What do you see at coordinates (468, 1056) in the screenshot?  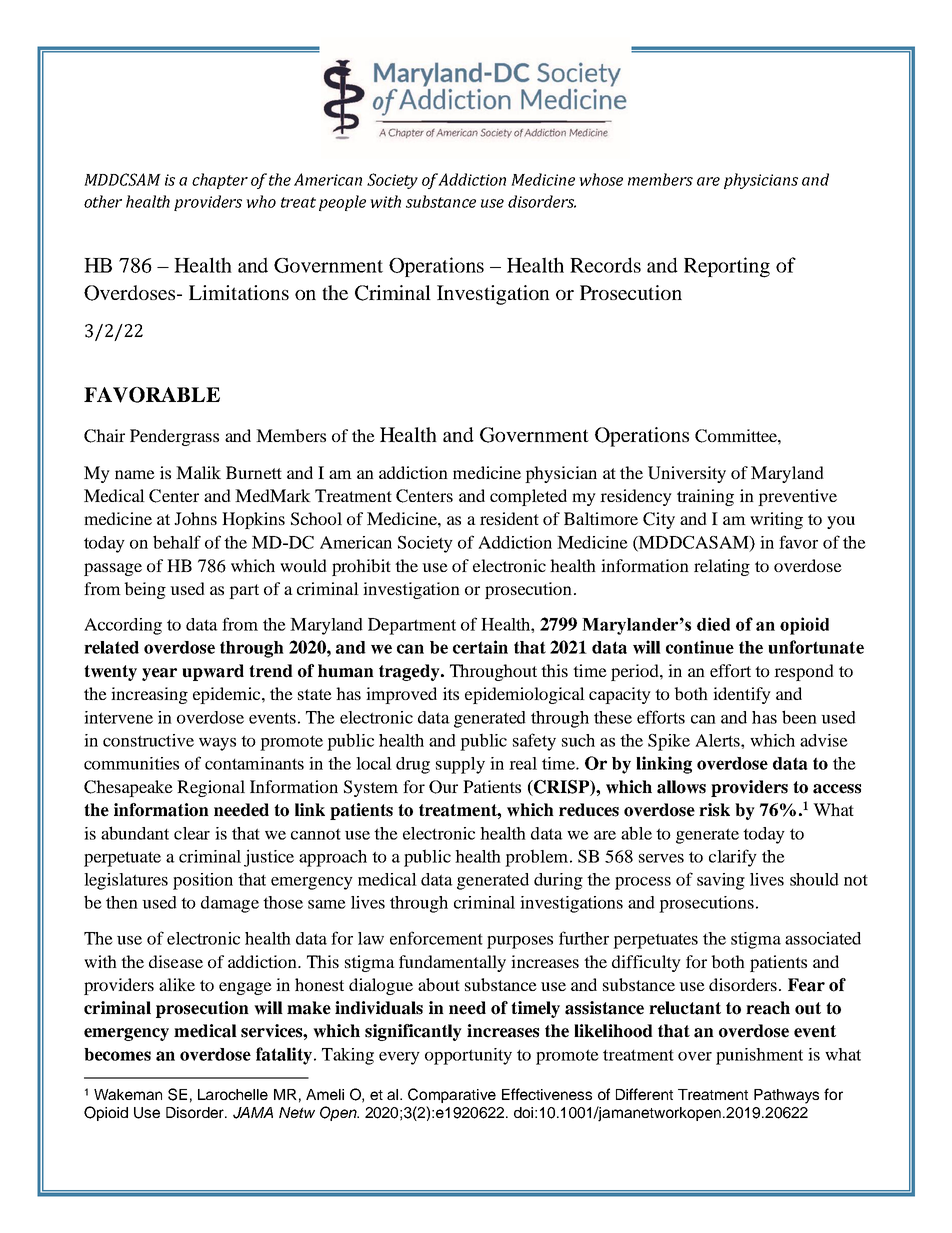 I see `opportunity` at bounding box center [468, 1056].
